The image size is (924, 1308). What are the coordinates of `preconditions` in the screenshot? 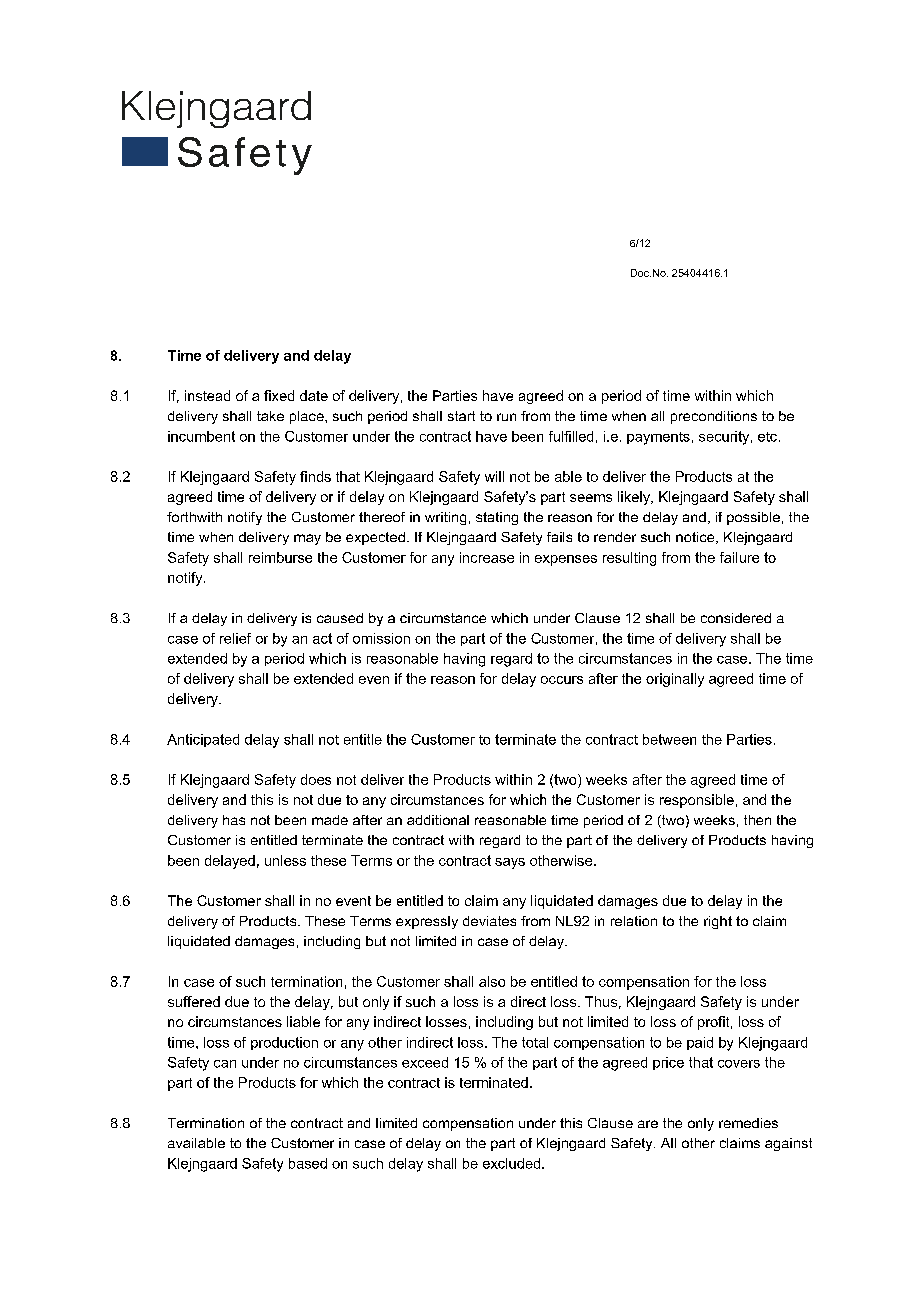 It's located at (714, 417).
